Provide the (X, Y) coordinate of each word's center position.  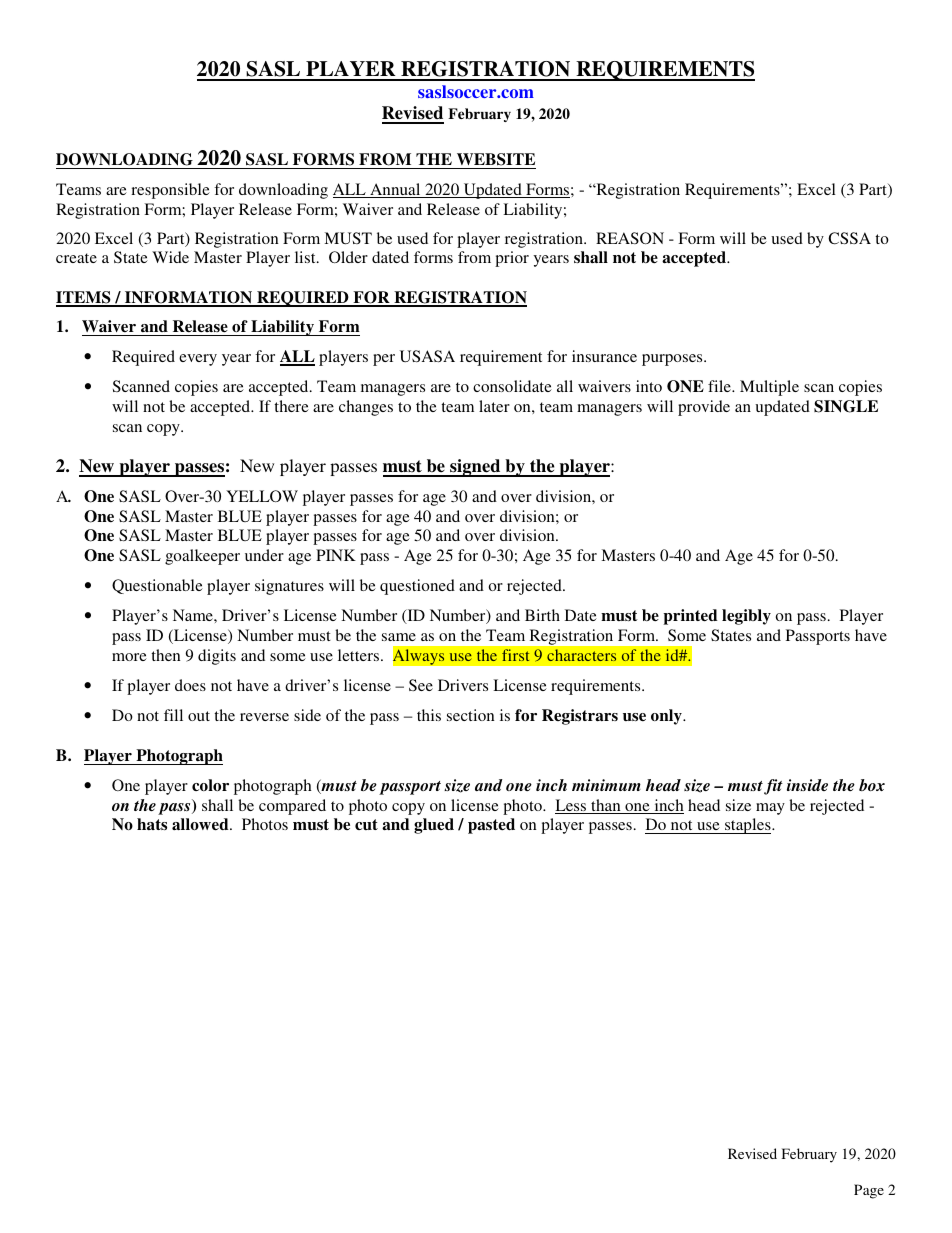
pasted (491, 826)
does (190, 685)
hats (152, 824)
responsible (170, 191)
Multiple (769, 388)
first (515, 655)
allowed (201, 824)
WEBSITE (496, 159)
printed (690, 617)
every (198, 360)
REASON (630, 238)
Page (869, 1191)
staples (748, 826)
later (494, 406)
